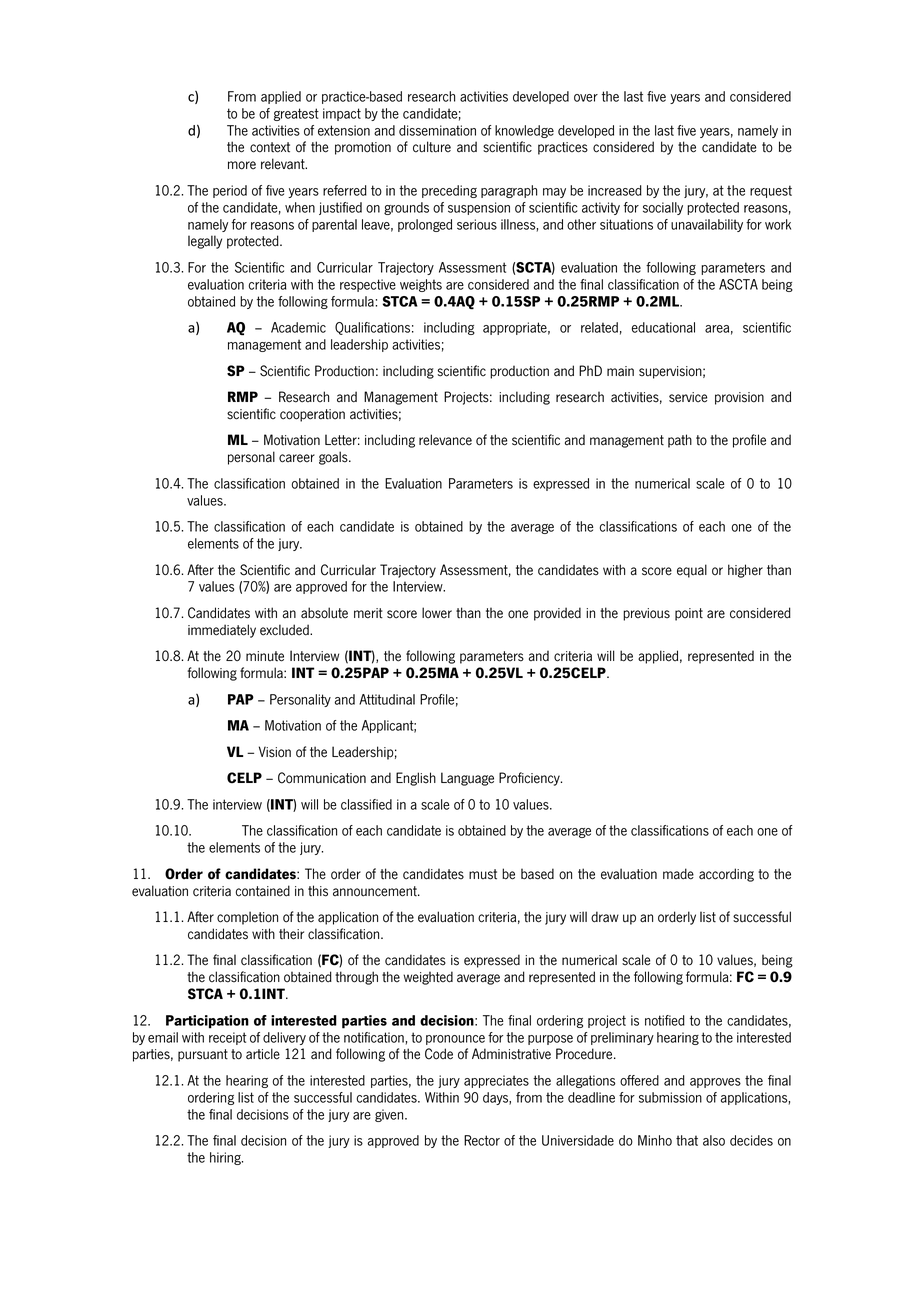  Describe the element at coordinates (298, 327) in the document. I see `Academic` at that location.
